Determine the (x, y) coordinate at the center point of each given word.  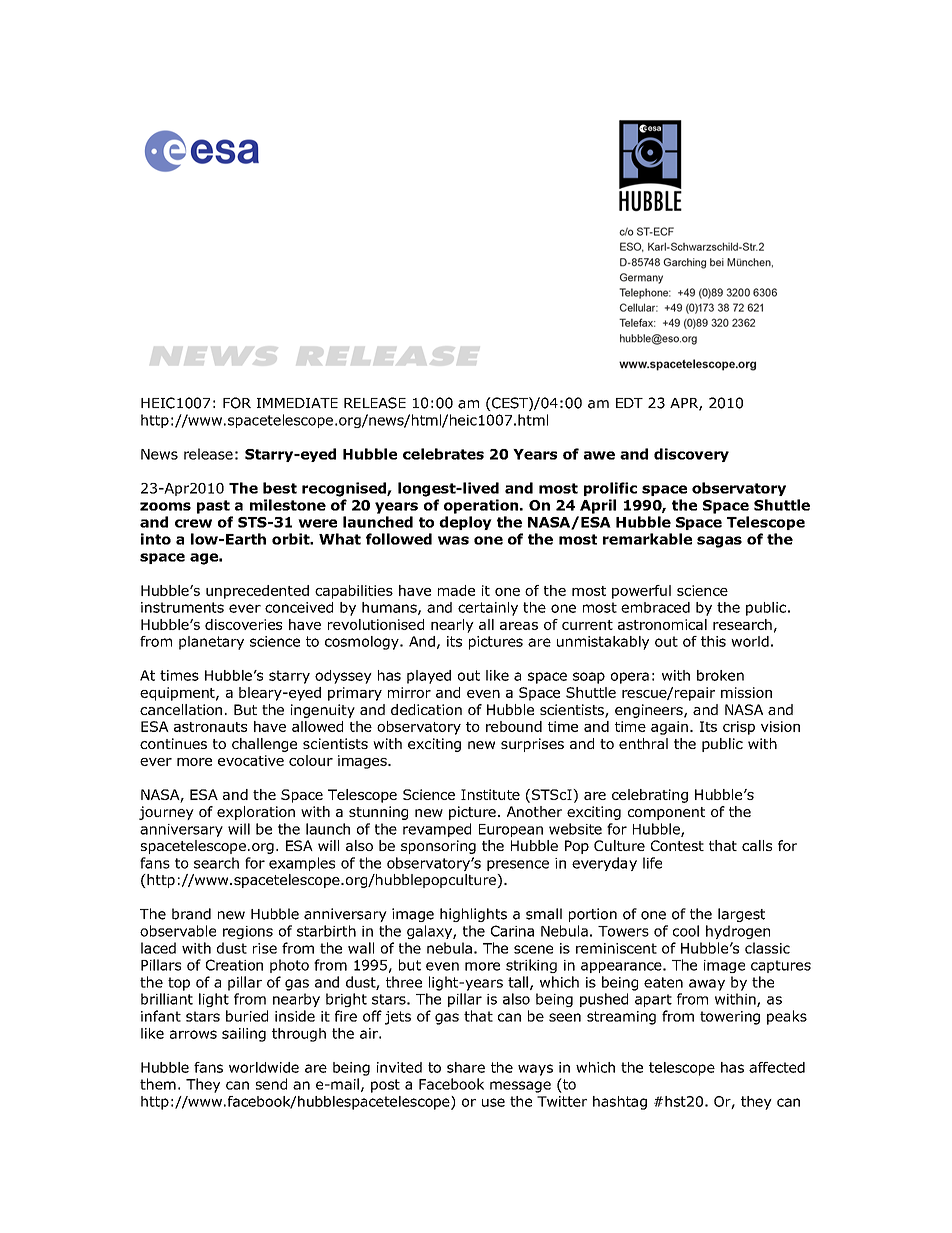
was (453, 540)
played (429, 677)
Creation (234, 965)
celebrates (443, 454)
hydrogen (738, 932)
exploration (256, 813)
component (666, 813)
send (271, 1084)
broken (720, 675)
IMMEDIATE (297, 403)
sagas (719, 542)
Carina (512, 931)
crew (193, 523)
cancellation (181, 709)
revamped (437, 830)
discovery (691, 455)
